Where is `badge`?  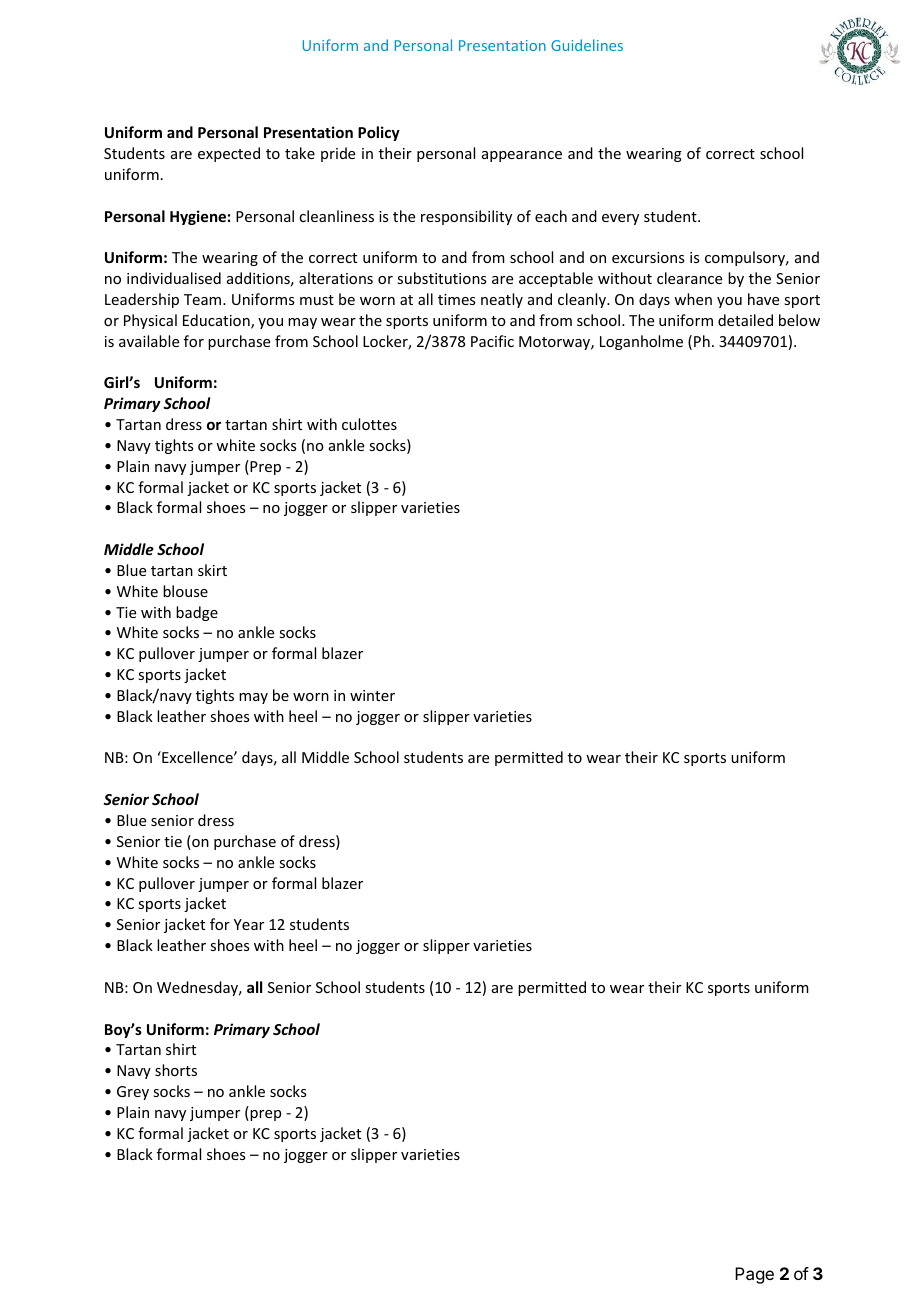
badge is located at coordinates (197, 613).
